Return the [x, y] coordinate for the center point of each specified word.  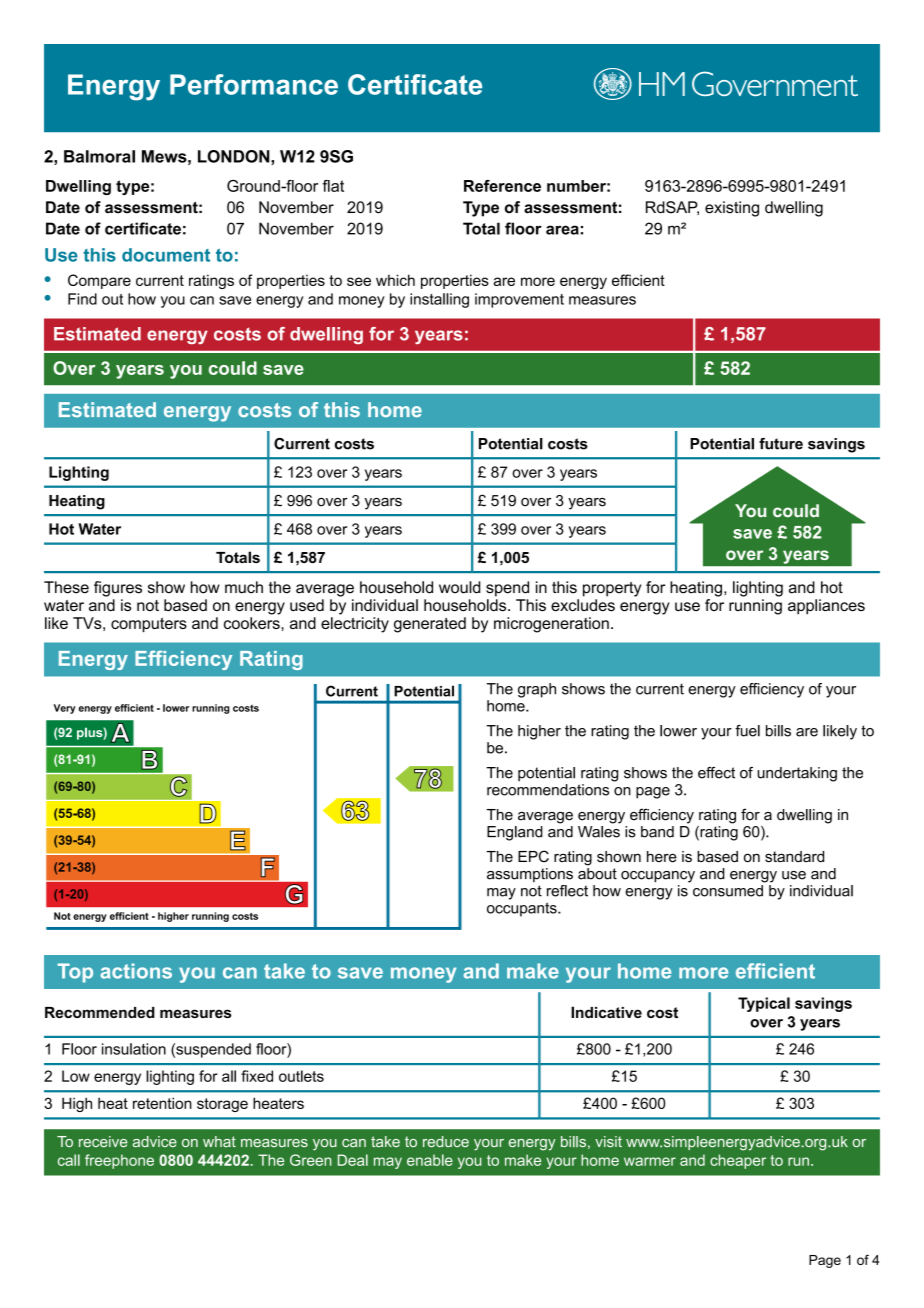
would [459, 587]
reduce [446, 1141]
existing [732, 209]
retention [162, 1103]
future [781, 444]
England [515, 833]
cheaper [738, 1161]
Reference [502, 186]
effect [716, 773]
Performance [254, 84]
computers [149, 625]
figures [118, 589]
